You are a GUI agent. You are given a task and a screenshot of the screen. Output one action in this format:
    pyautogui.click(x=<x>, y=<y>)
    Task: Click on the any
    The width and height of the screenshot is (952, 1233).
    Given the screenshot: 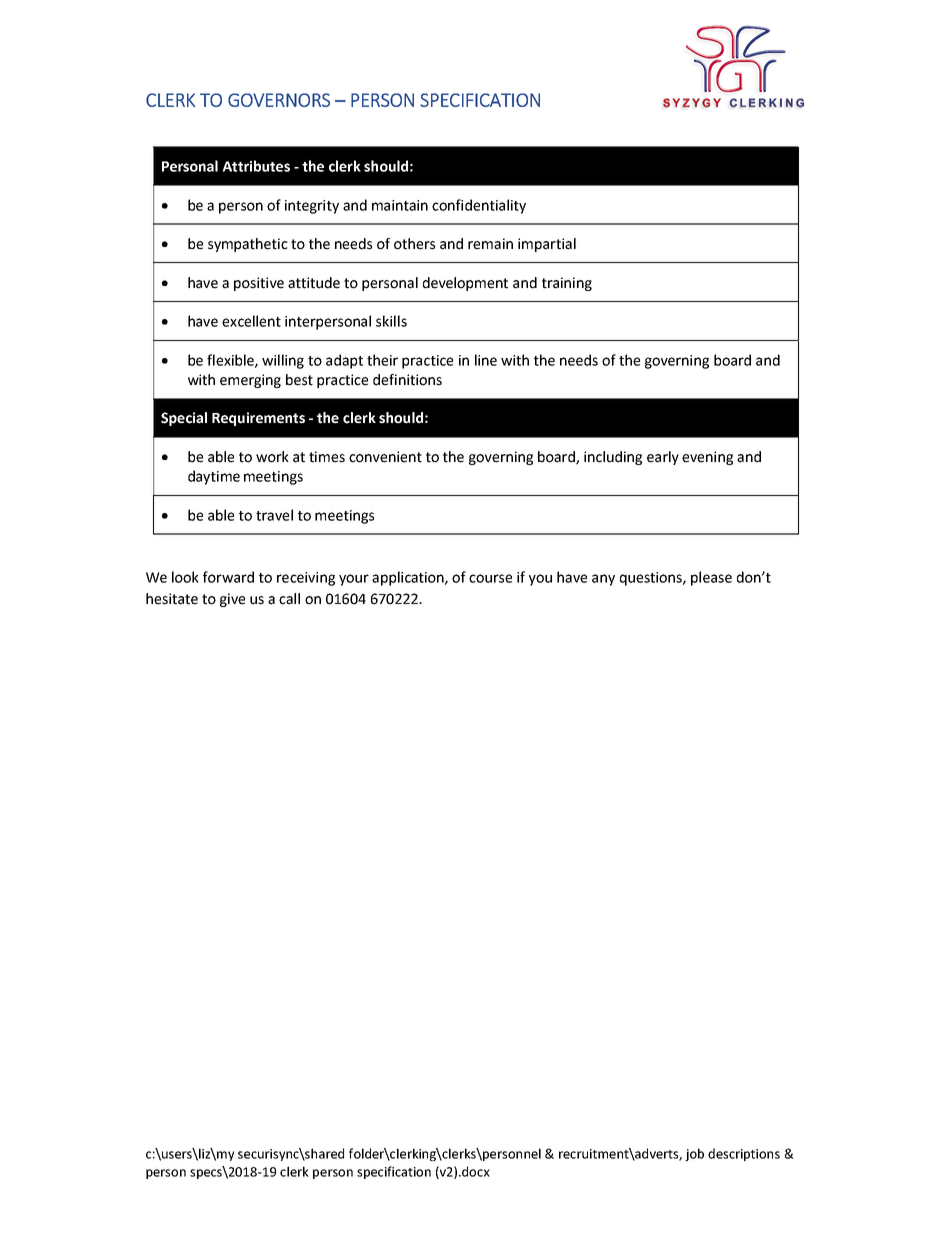 What is the action you would take?
    pyautogui.click(x=603, y=580)
